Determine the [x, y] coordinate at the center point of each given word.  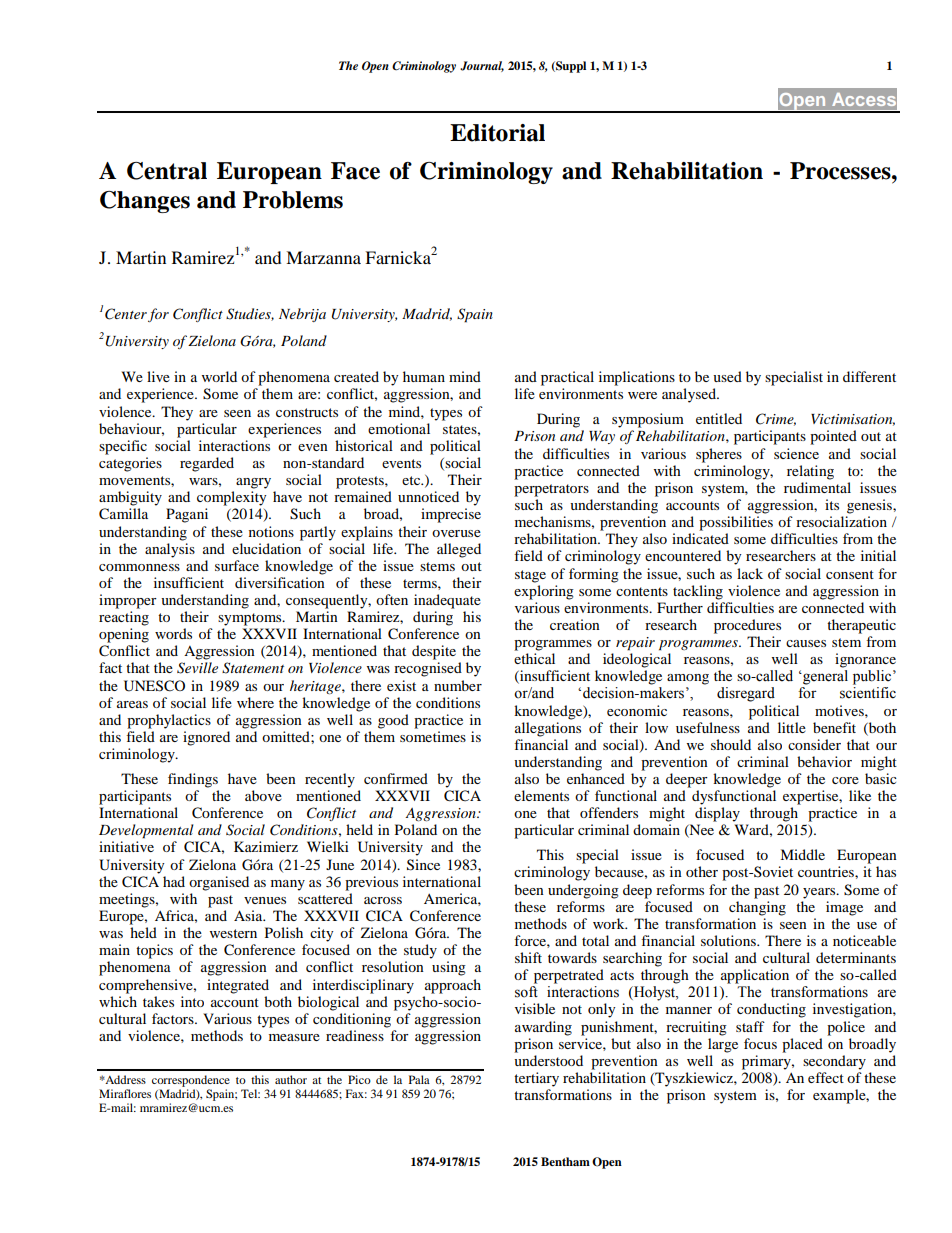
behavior [824, 761]
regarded [207, 464]
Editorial [497, 133]
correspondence [191, 1081]
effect [826, 1077]
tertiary [536, 1079]
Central [167, 171]
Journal [482, 66]
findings [193, 780]
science [796, 453]
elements [541, 795]
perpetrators [551, 490]
